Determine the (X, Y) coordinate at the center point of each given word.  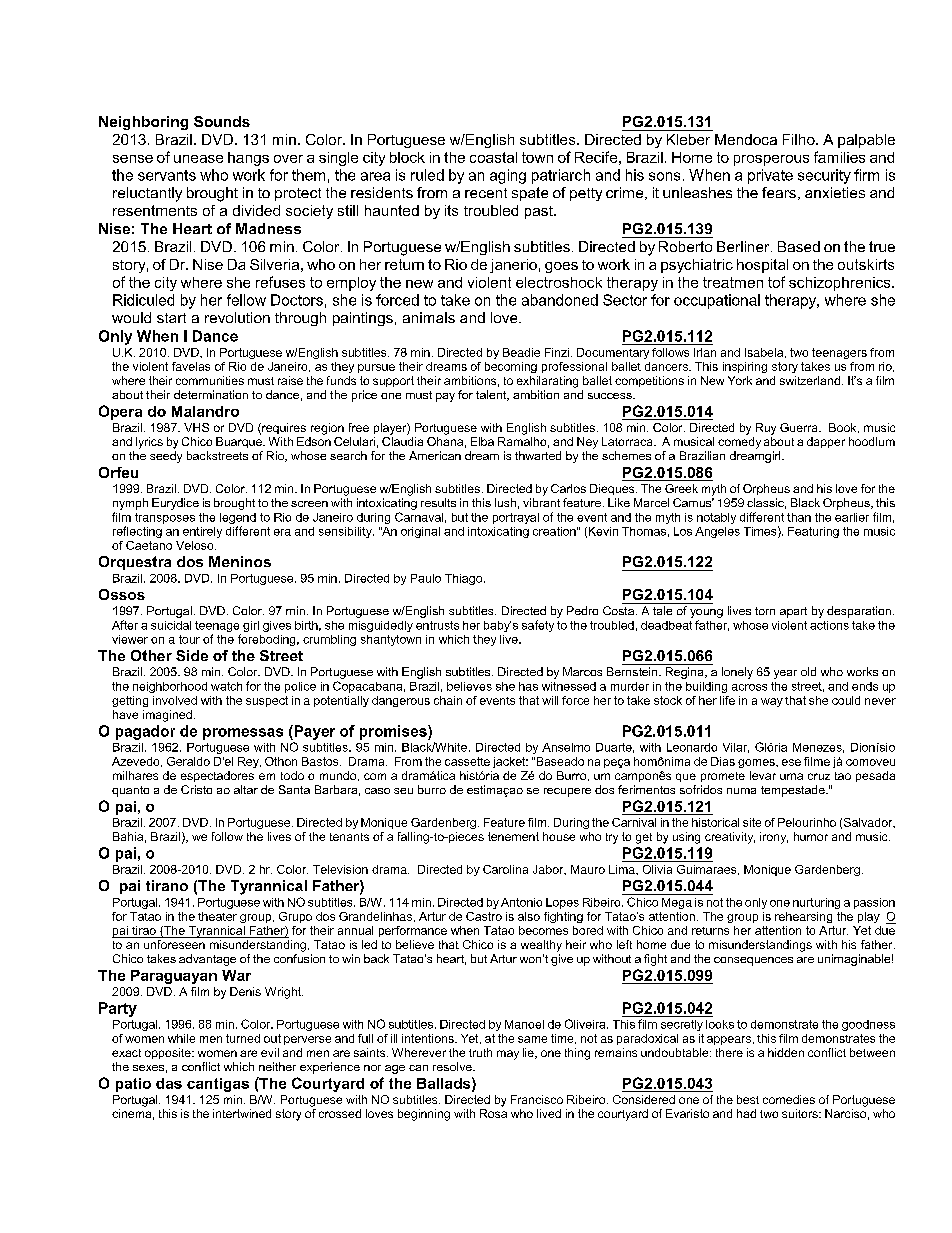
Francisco (537, 1099)
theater (217, 916)
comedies (789, 1099)
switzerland (810, 380)
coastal (493, 157)
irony (774, 838)
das (169, 1083)
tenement (513, 836)
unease (198, 159)
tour (189, 639)
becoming (511, 367)
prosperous (771, 160)
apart (793, 612)
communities (210, 380)
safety (538, 626)
